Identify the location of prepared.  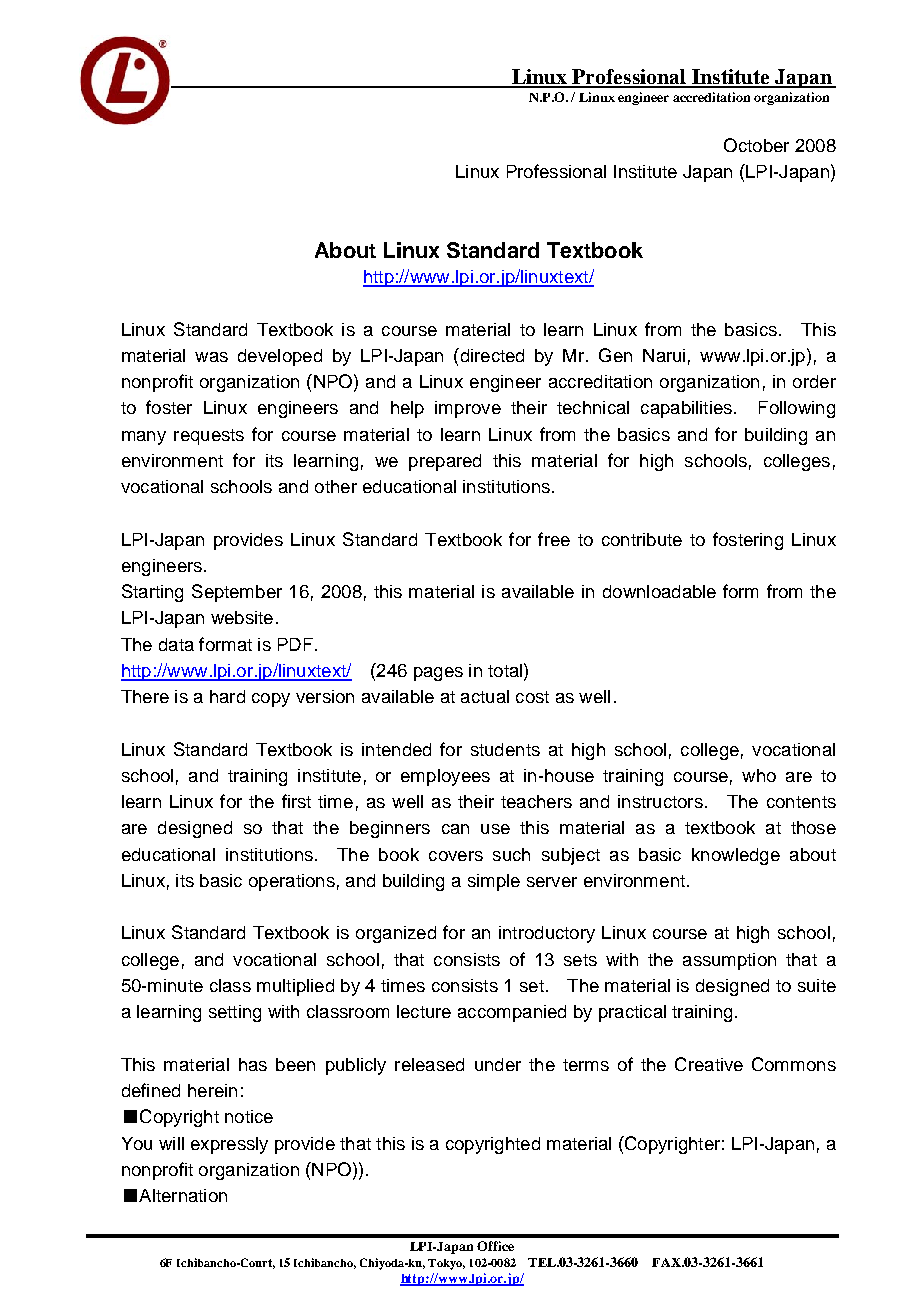
(445, 462).
